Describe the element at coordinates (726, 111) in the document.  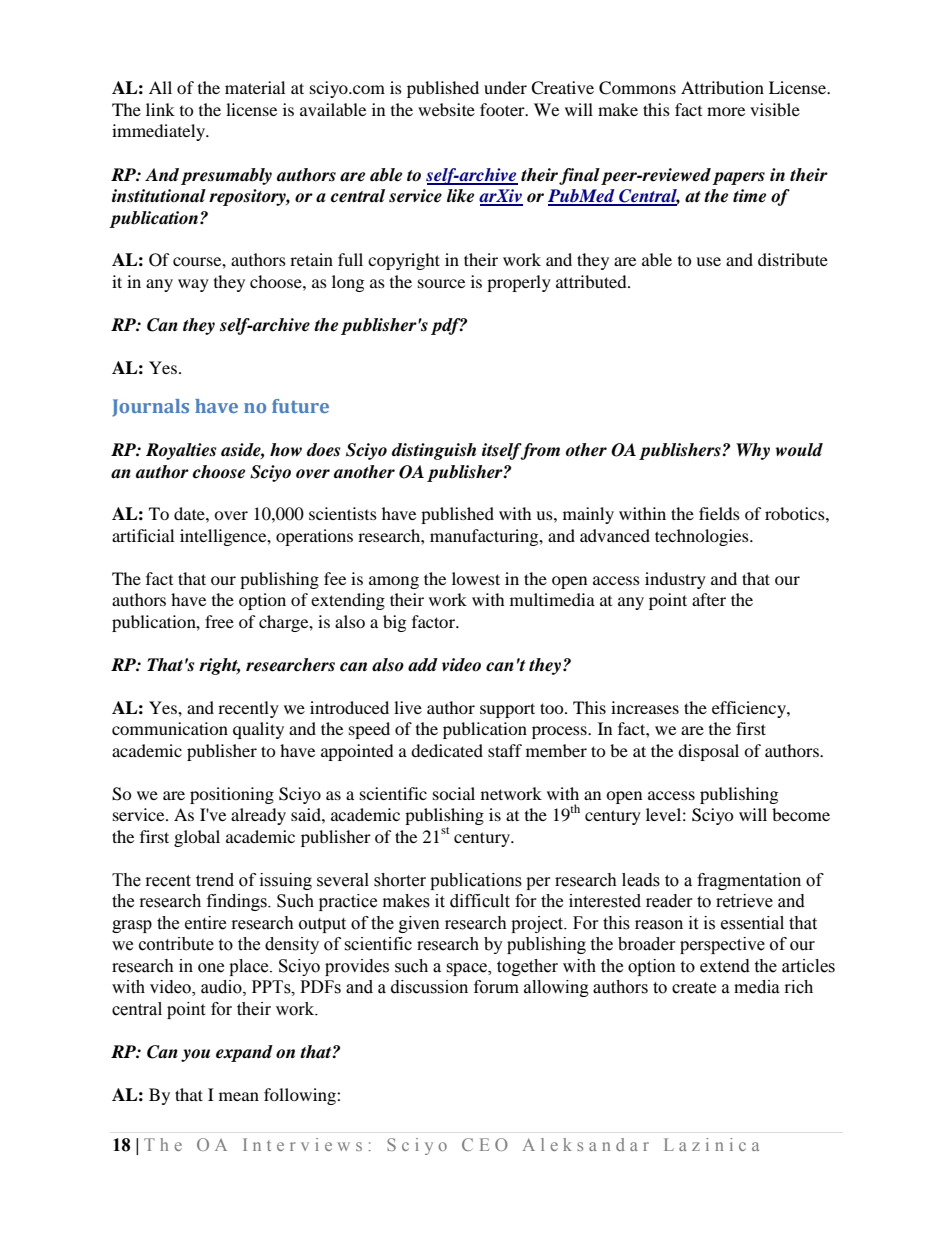
I see `more` at that location.
